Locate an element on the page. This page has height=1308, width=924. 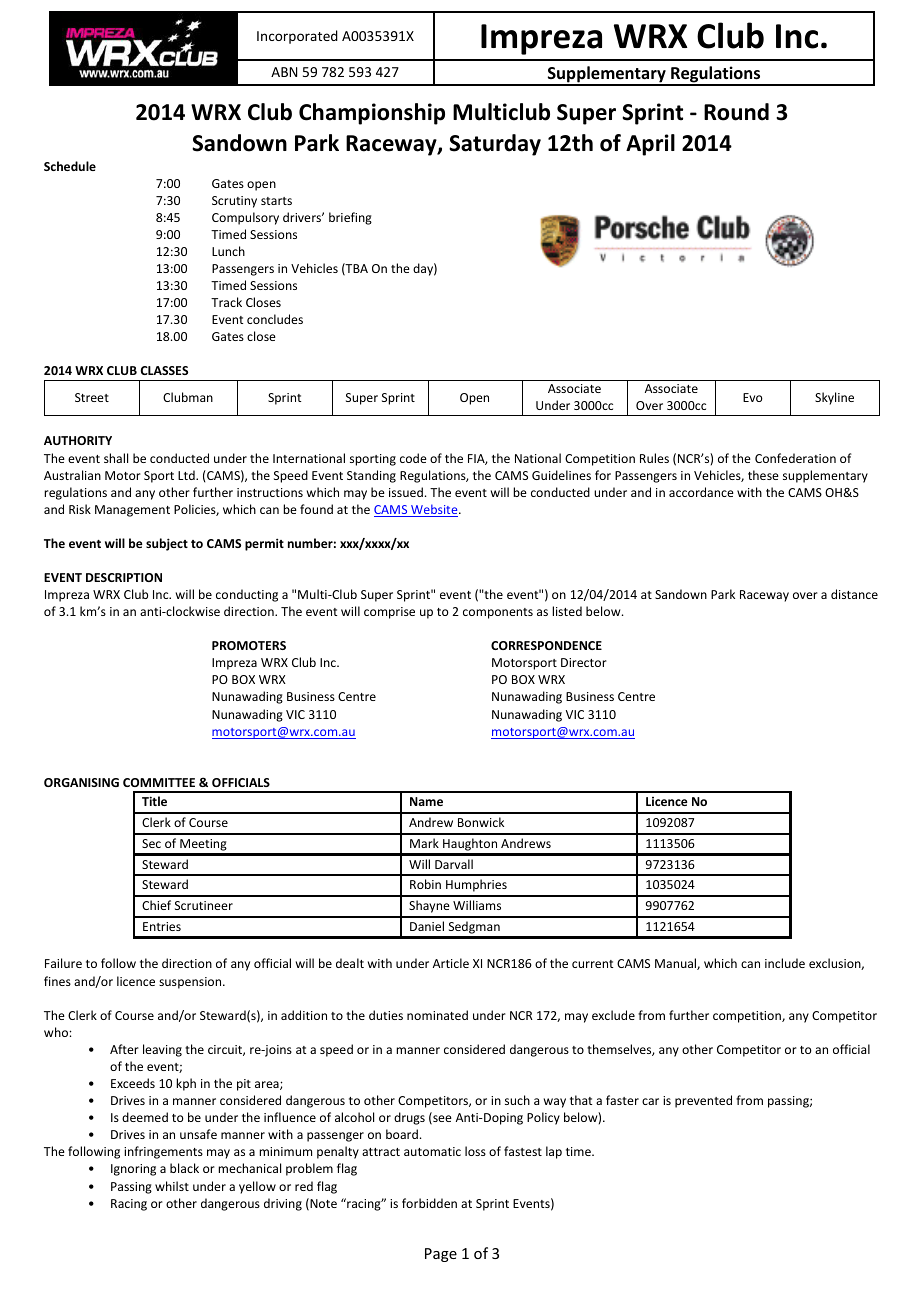
car is located at coordinates (650, 1101).
